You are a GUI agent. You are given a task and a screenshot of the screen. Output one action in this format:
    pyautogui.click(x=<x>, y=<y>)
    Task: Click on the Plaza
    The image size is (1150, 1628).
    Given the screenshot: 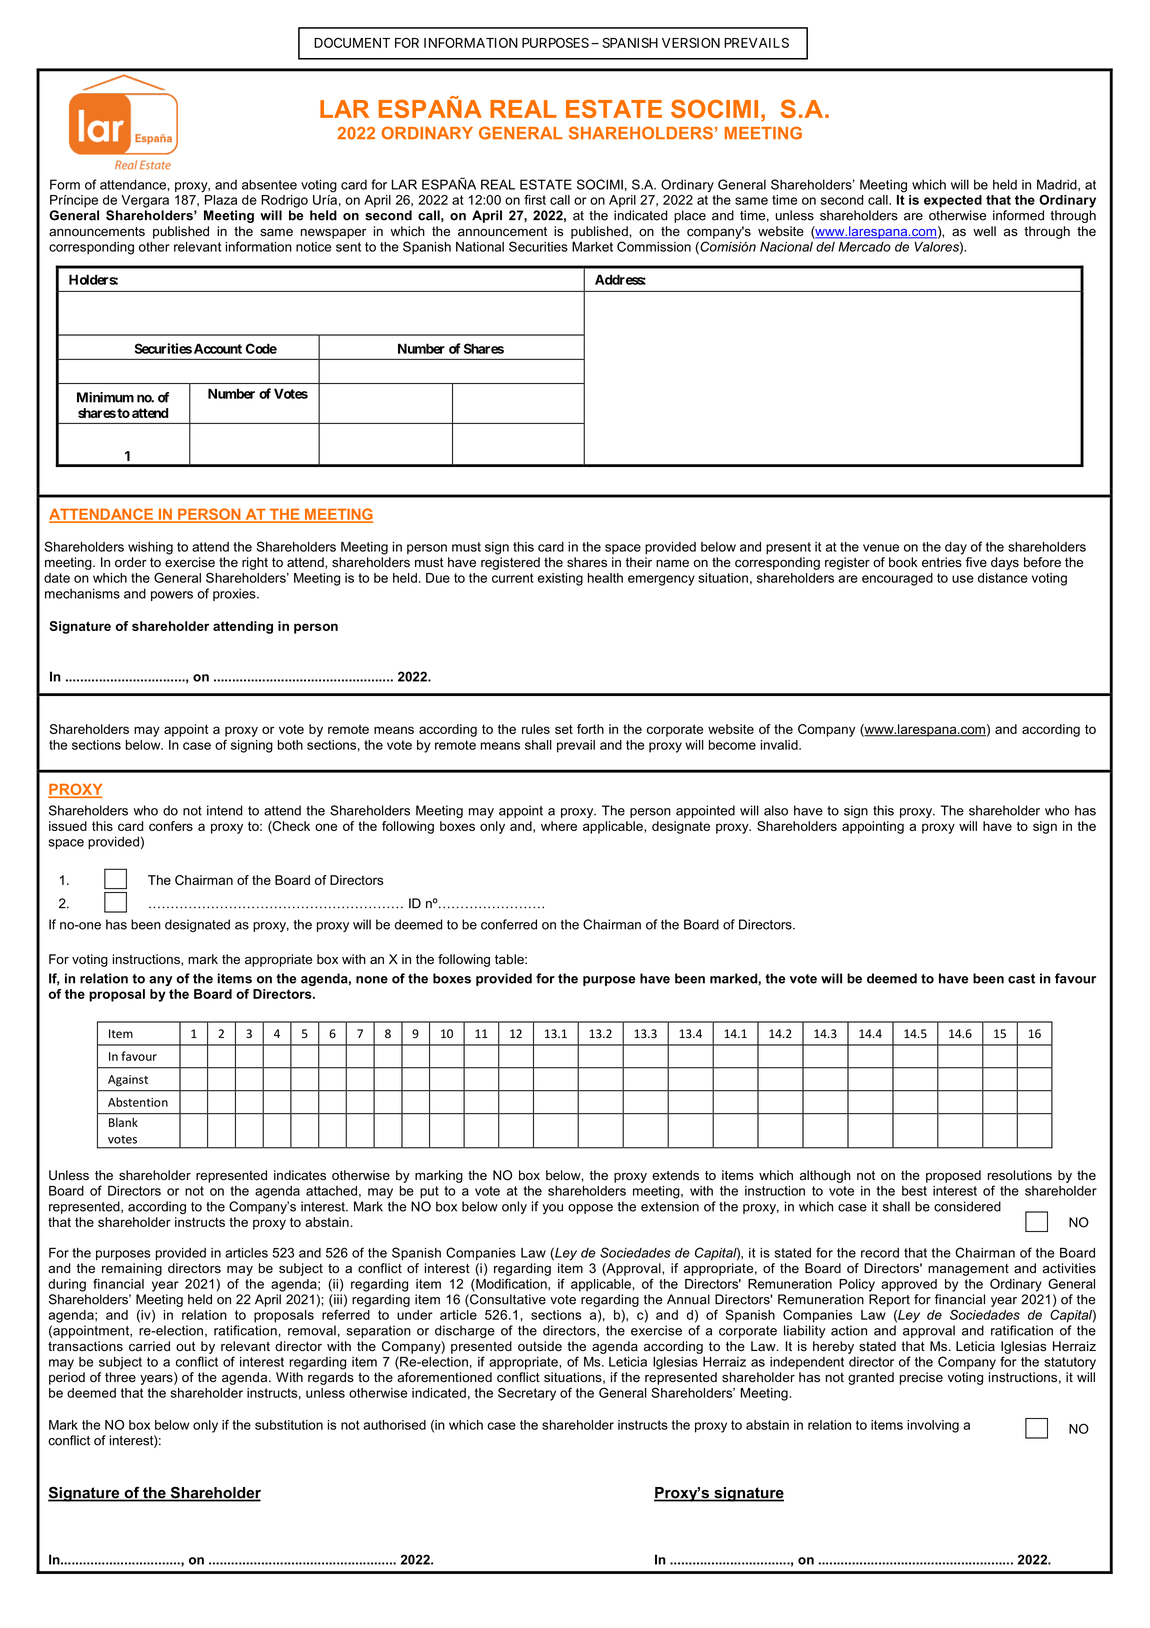 What is the action you would take?
    pyautogui.click(x=221, y=200)
